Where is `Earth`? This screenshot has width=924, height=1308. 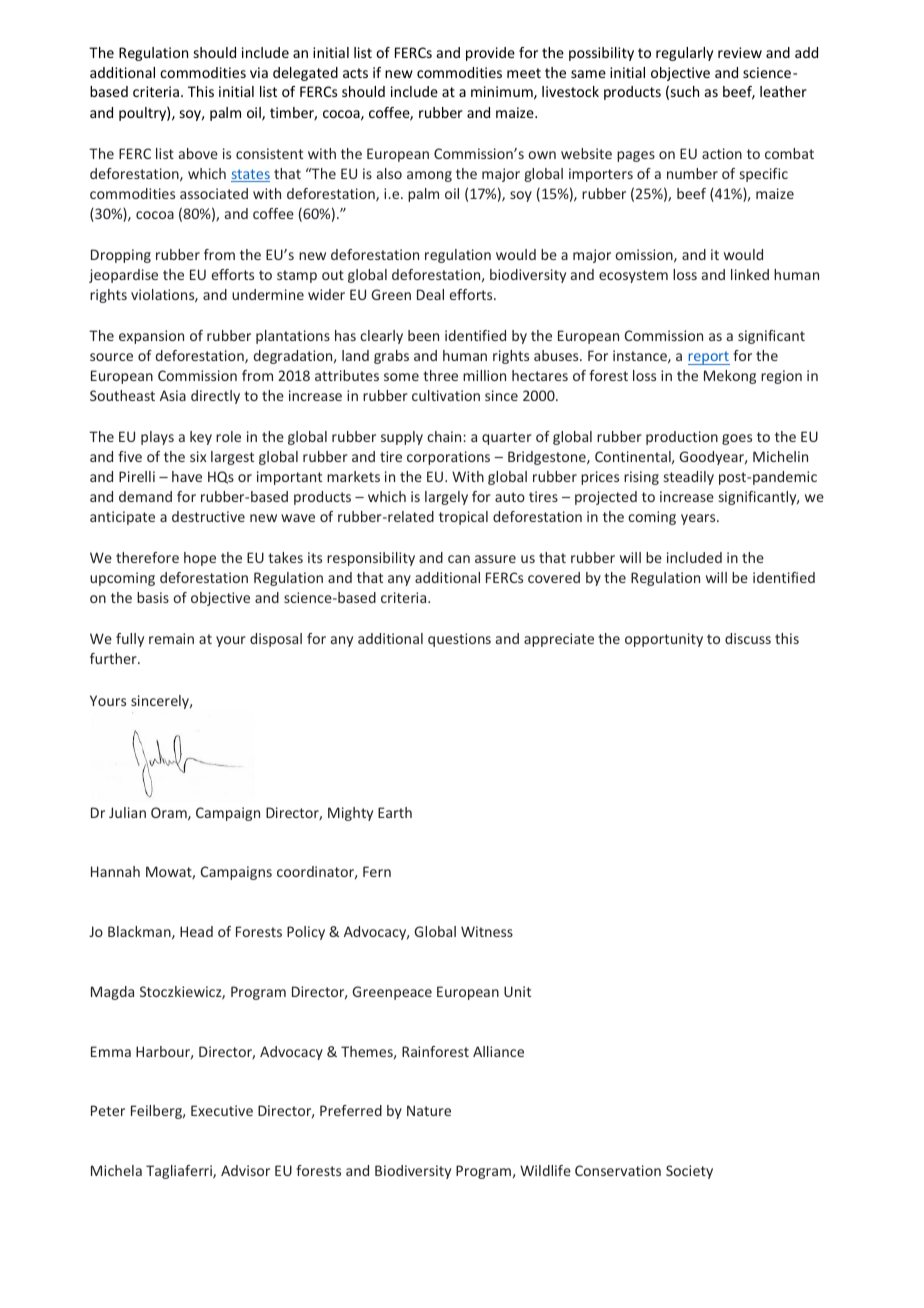
Earth is located at coordinates (395, 812).
